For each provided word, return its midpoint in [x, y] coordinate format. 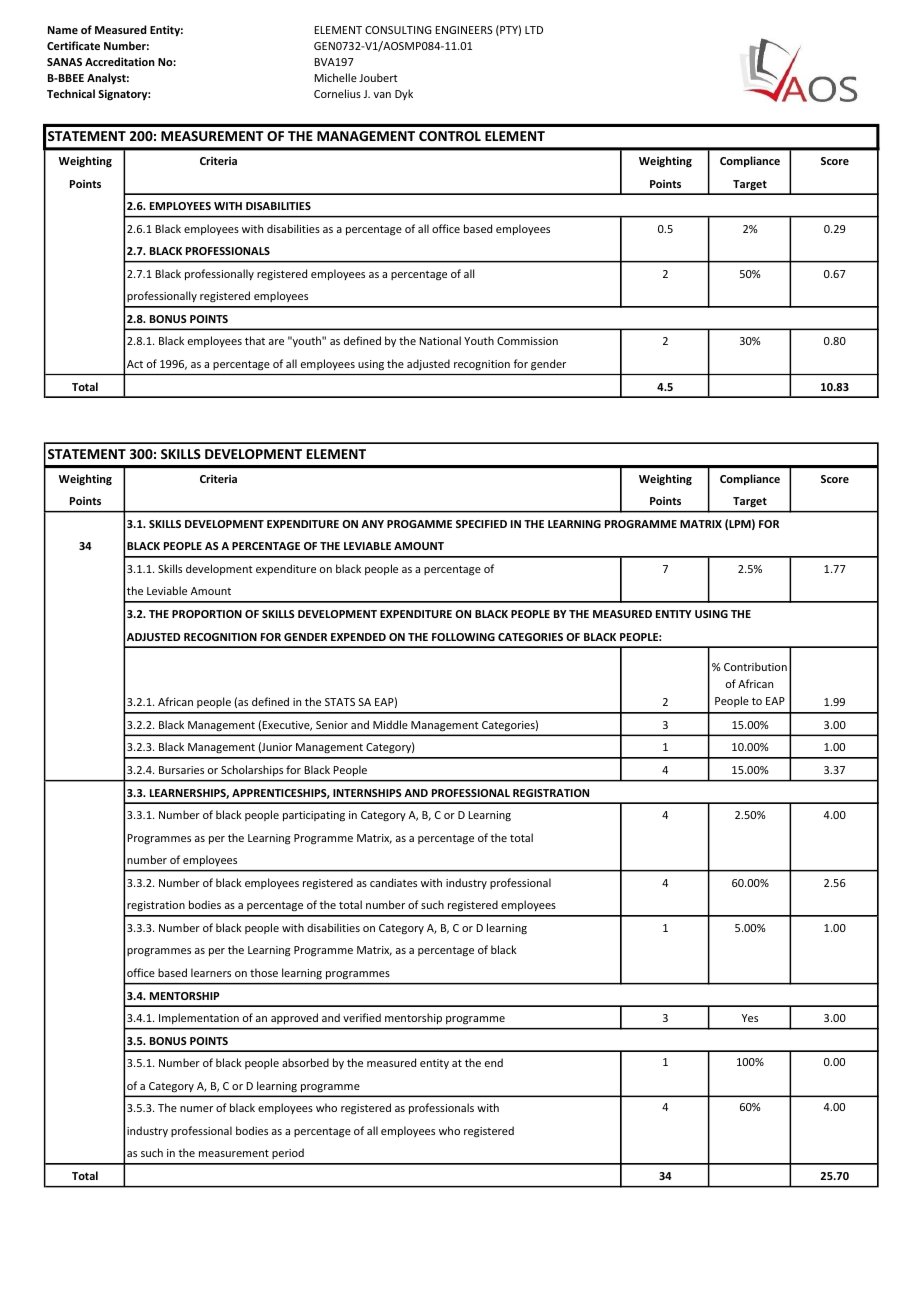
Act [135, 364]
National [440, 340]
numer [196, 1109]
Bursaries [181, 770]
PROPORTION [207, 614]
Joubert [378, 77]
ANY [372, 524]
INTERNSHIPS [367, 793]
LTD [534, 30]
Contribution [755, 666]
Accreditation [120, 61]
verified [362, 1017]
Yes [750, 1018]
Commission [527, 341]
